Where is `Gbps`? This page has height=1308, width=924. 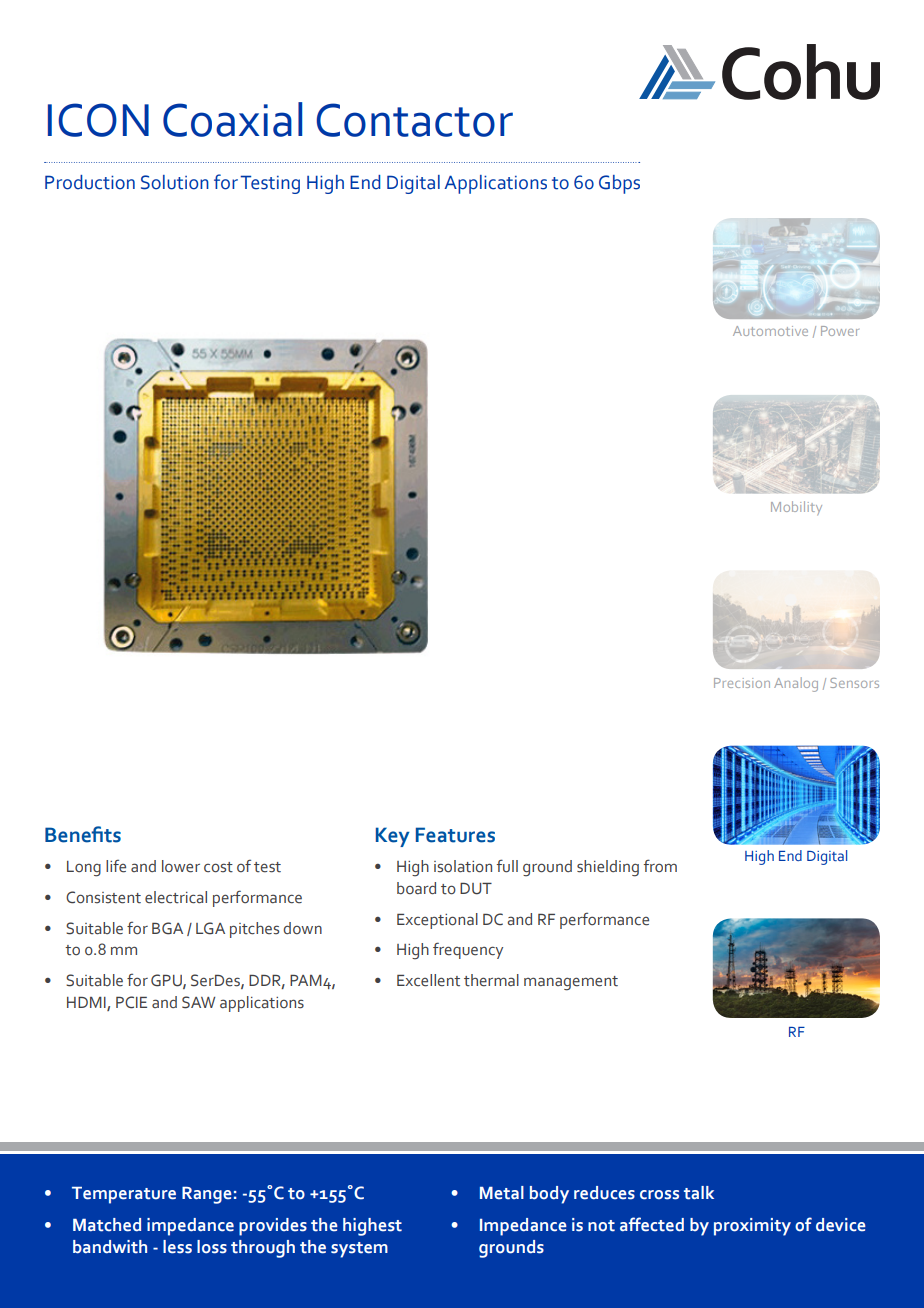 Gbps is located at coordinates (619, 184).
